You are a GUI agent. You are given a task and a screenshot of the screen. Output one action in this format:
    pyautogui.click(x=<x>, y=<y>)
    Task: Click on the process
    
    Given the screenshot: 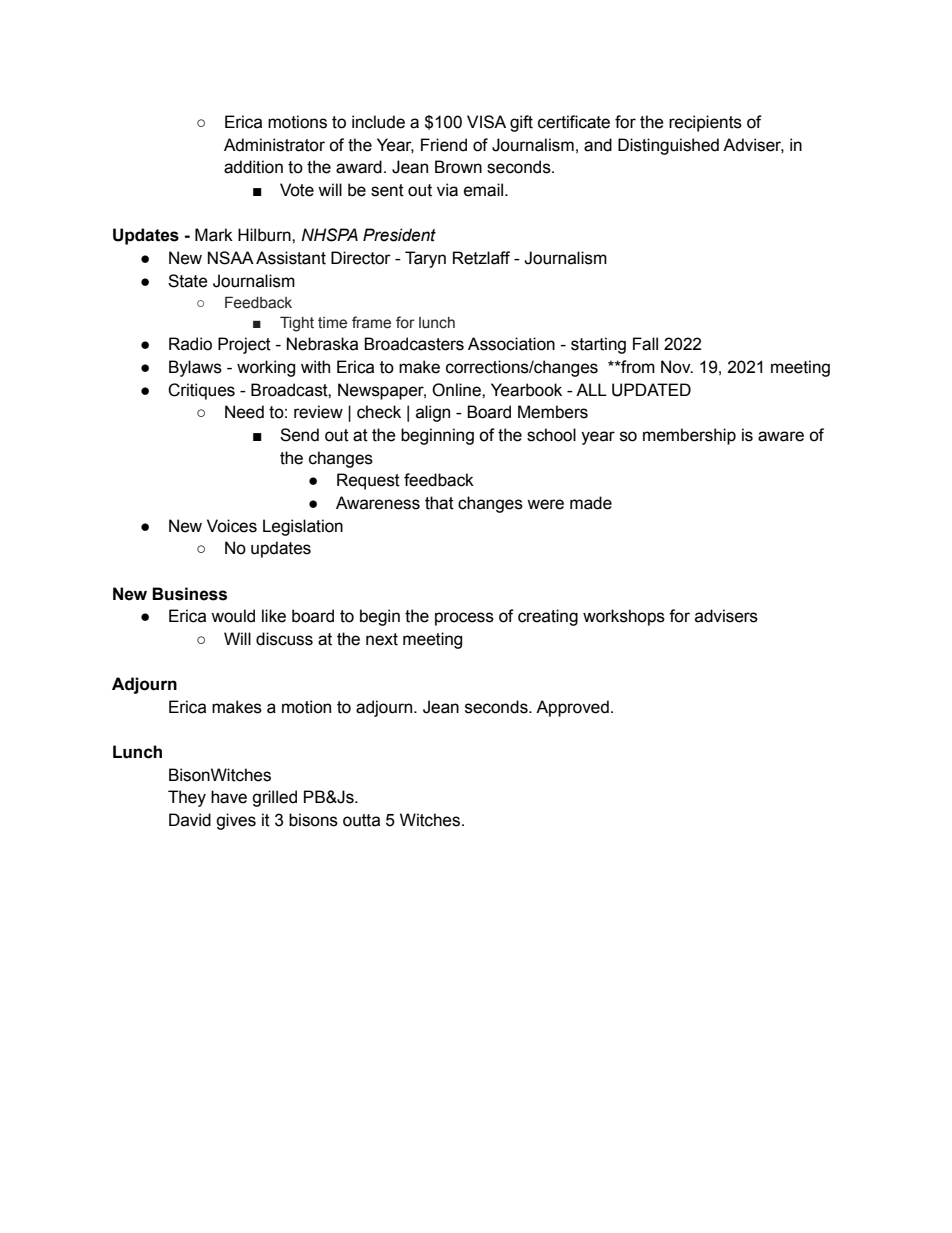 What is the action you would take?
    pyautogui.click(x=464, y=619)
